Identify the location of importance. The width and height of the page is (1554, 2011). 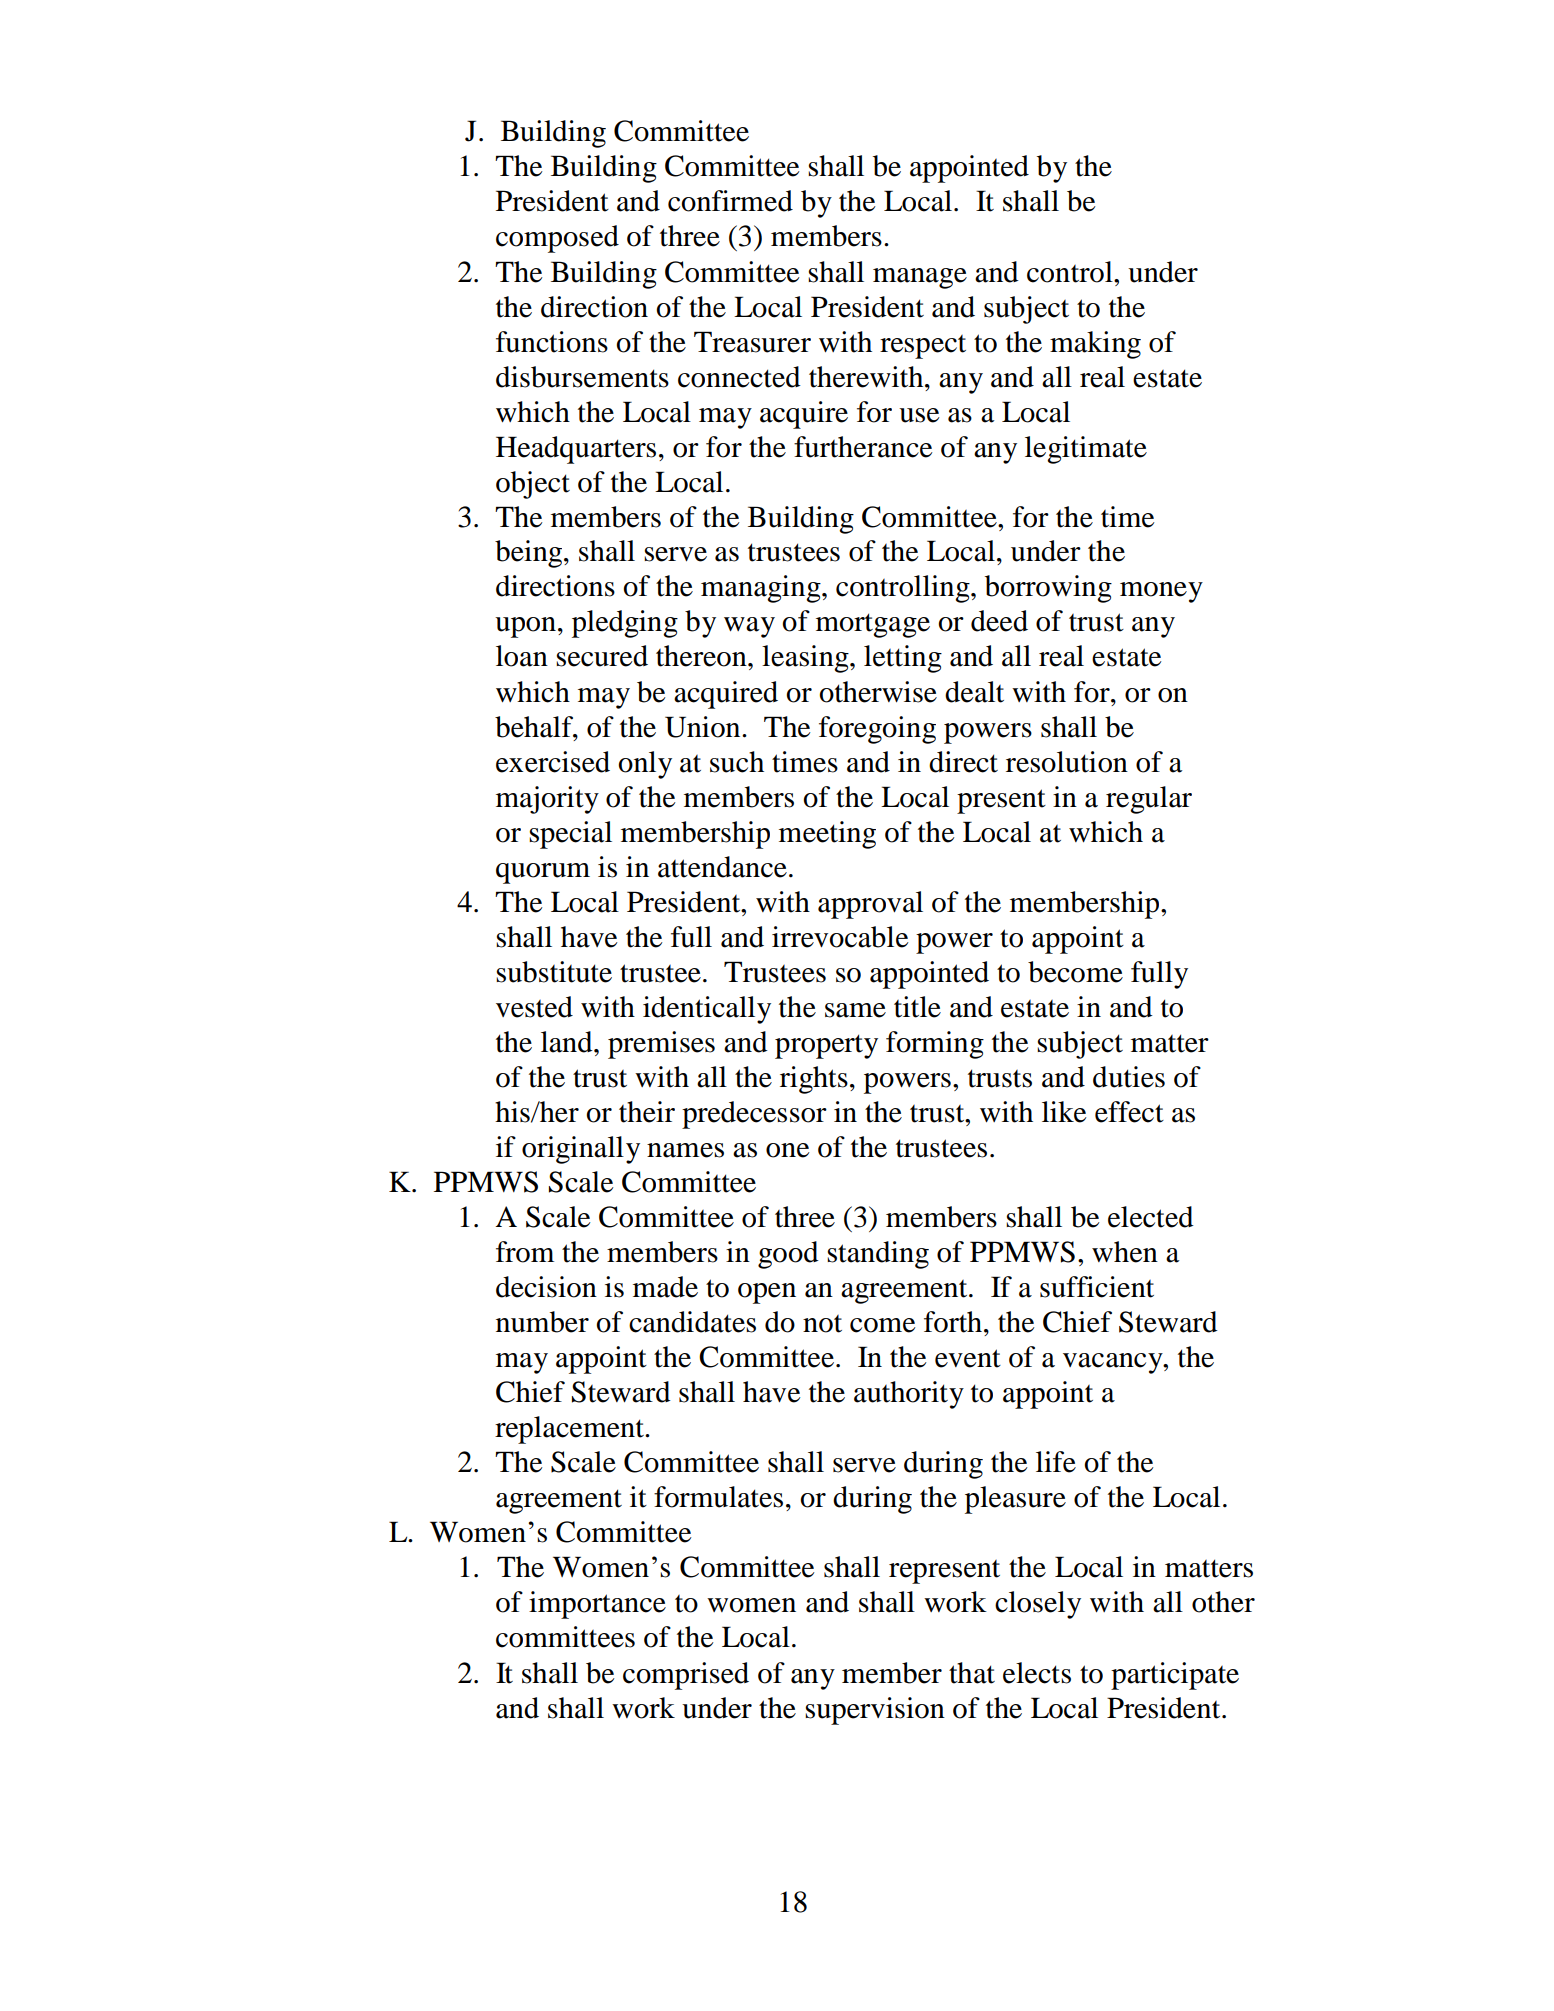
(597, 1605).
